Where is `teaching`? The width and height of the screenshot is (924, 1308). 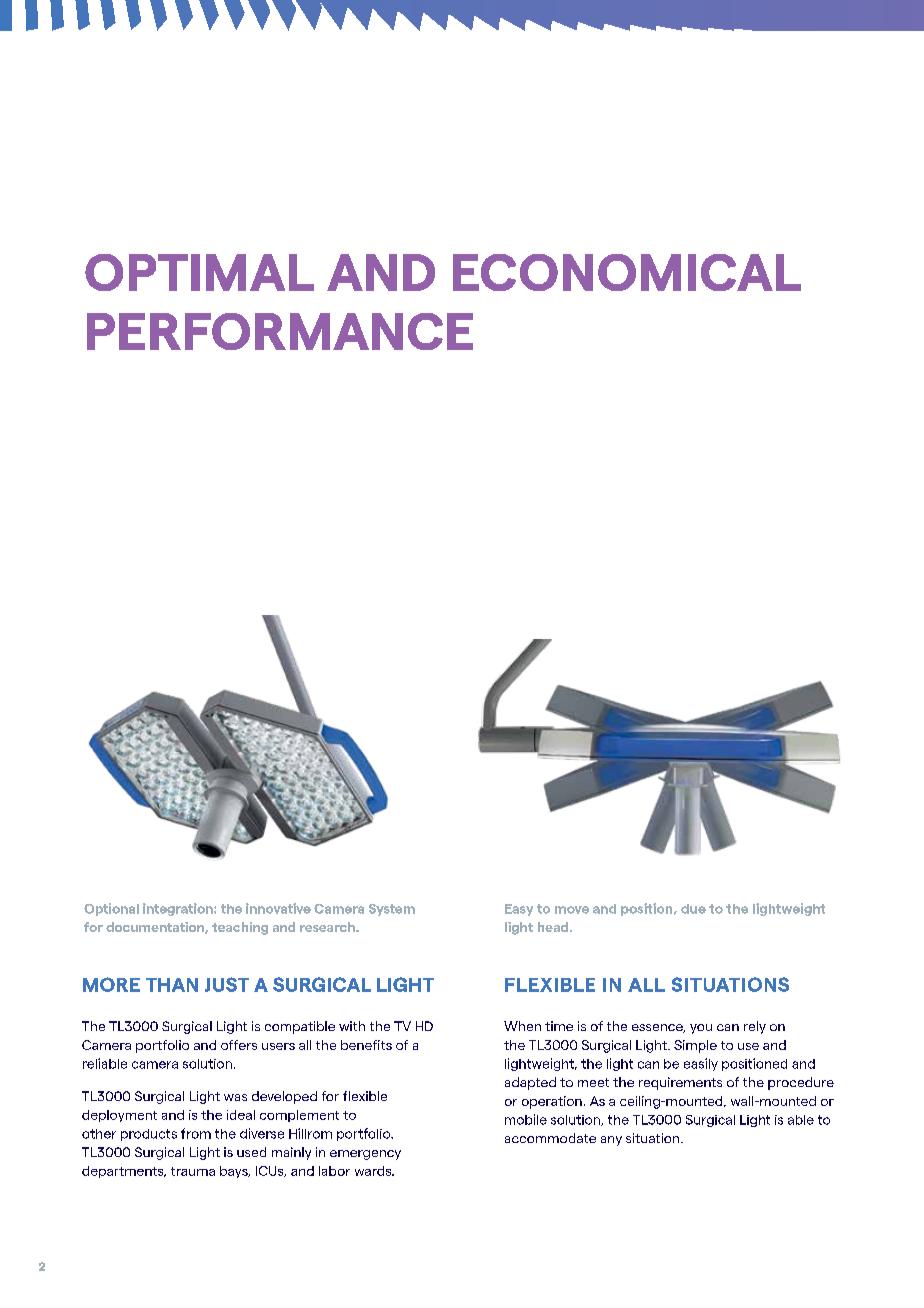
teaching is located at coordinates (240, 928).
